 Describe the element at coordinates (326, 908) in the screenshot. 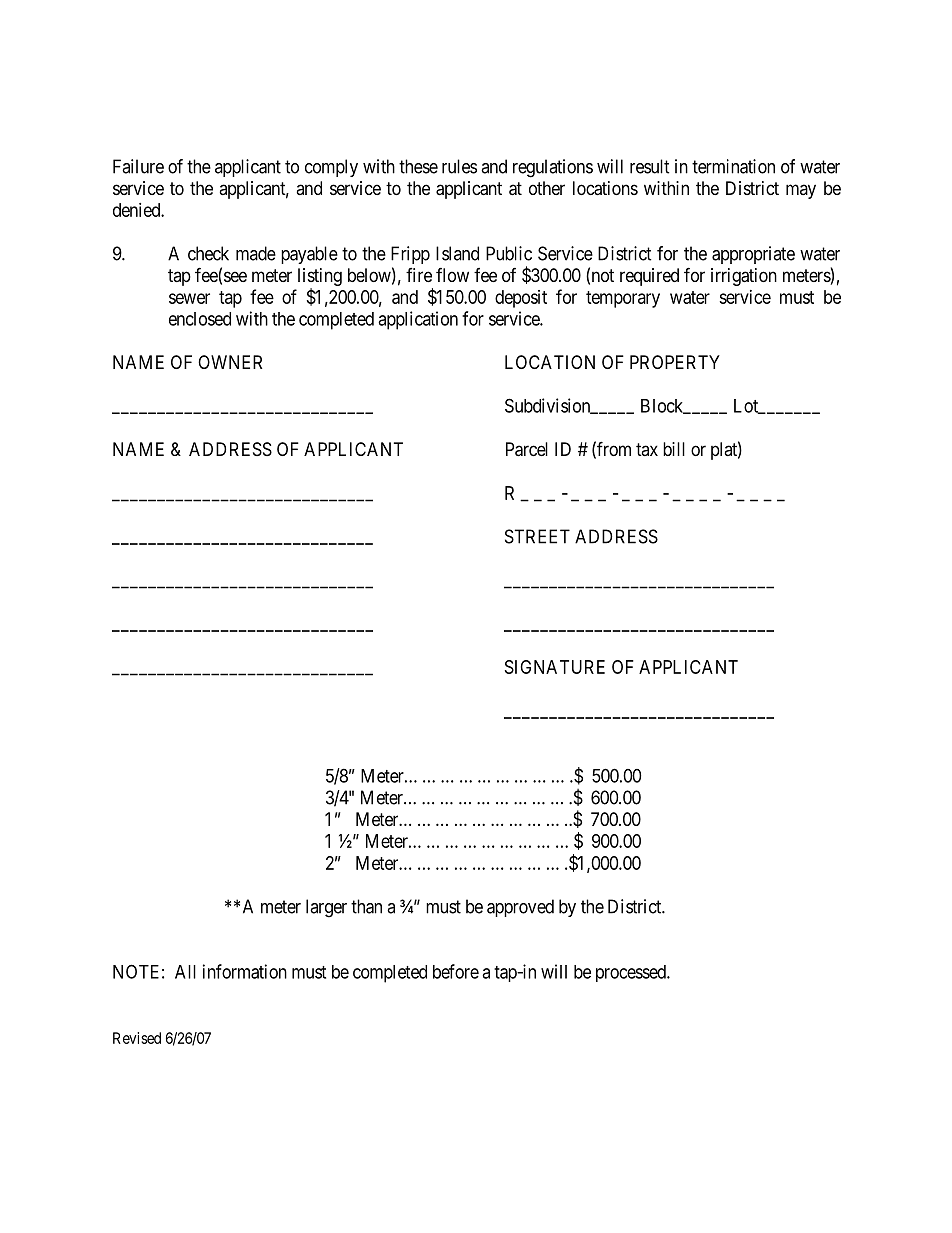

I see `larger` at that location.
